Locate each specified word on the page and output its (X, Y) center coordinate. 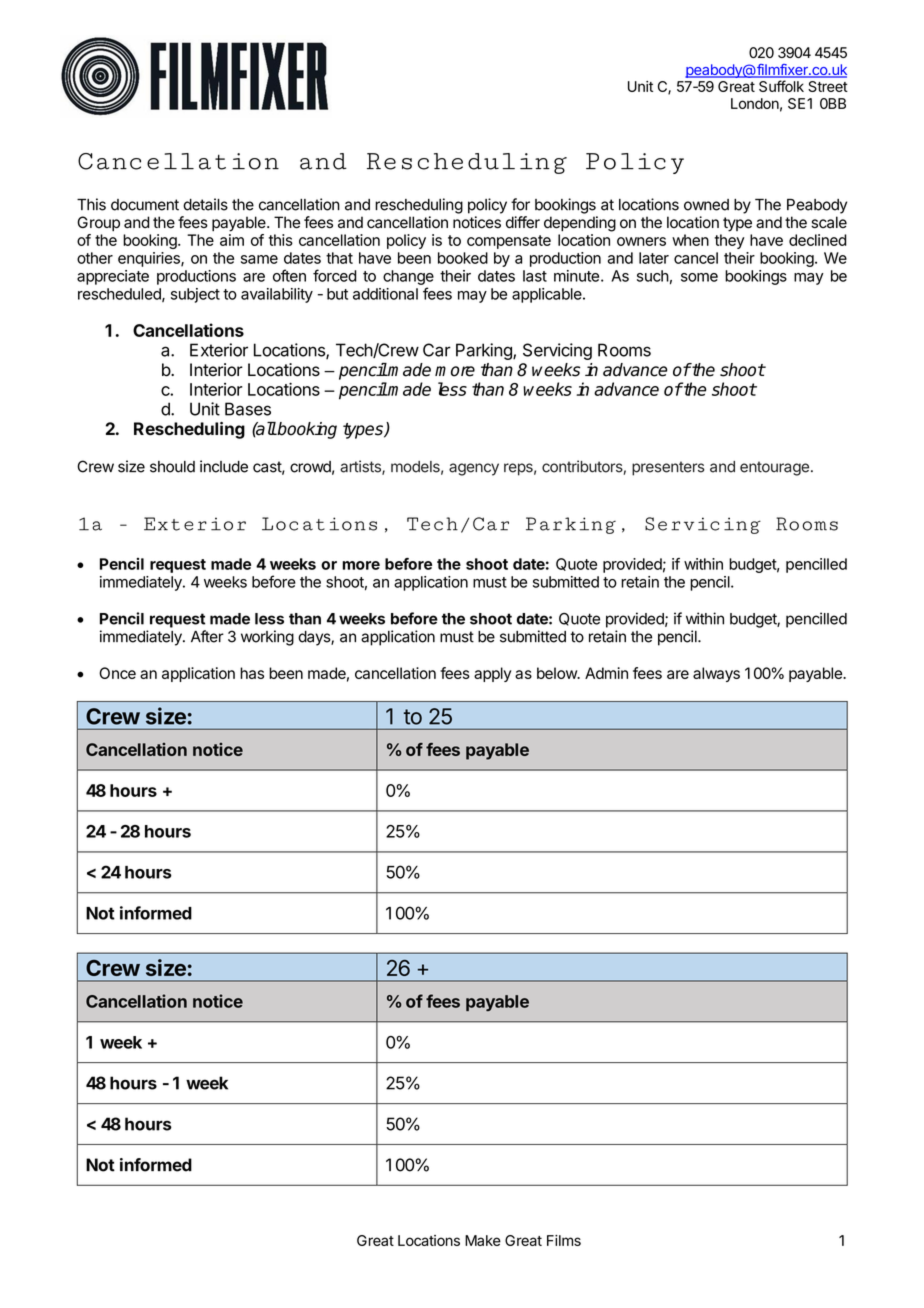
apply (492, 674)
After (207, 636)
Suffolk (781, 86)
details (205, 204)
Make (483, 1240)
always (716, 674)
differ (523, 222)
